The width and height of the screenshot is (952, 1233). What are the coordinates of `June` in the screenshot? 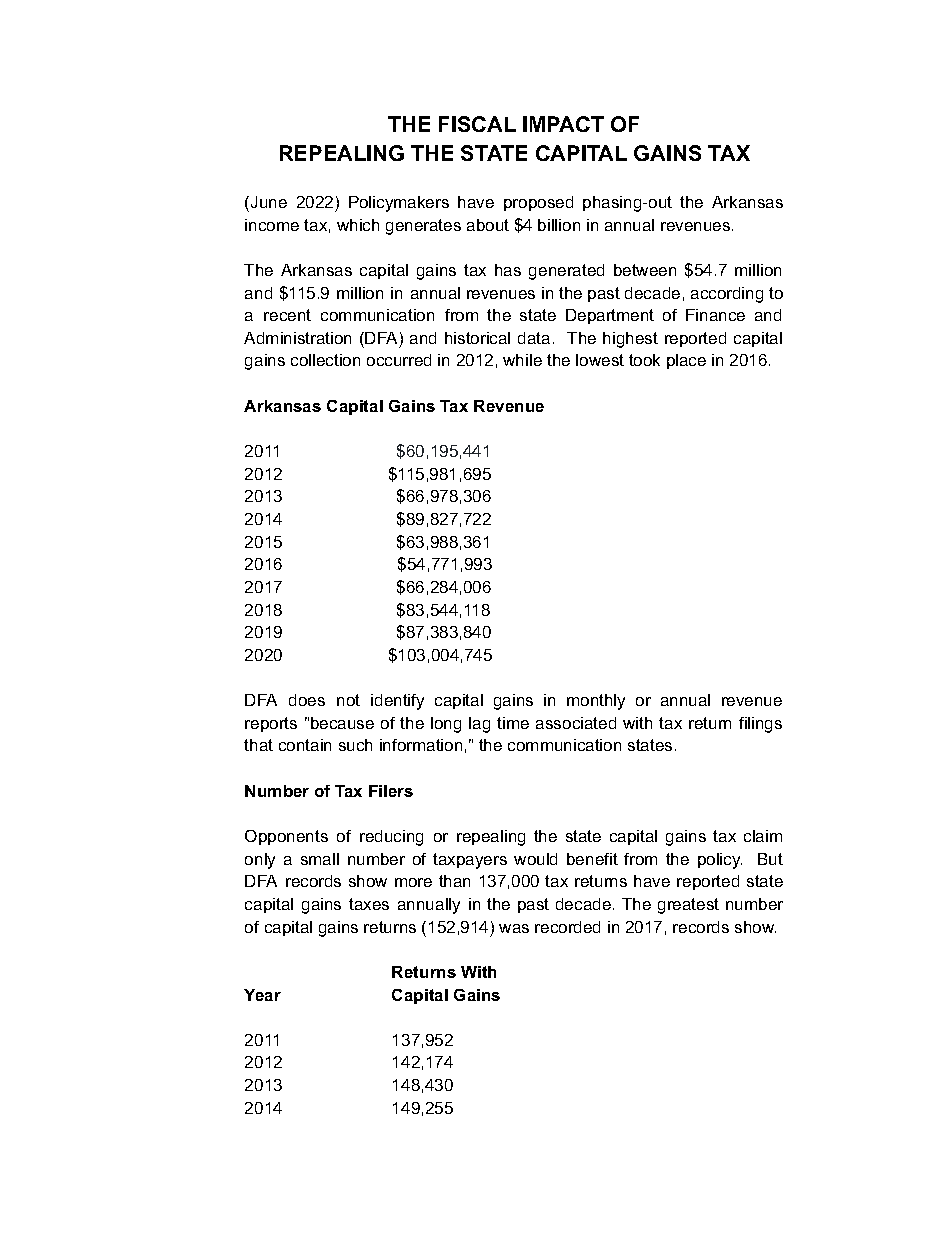 It's located at (269, 202).
